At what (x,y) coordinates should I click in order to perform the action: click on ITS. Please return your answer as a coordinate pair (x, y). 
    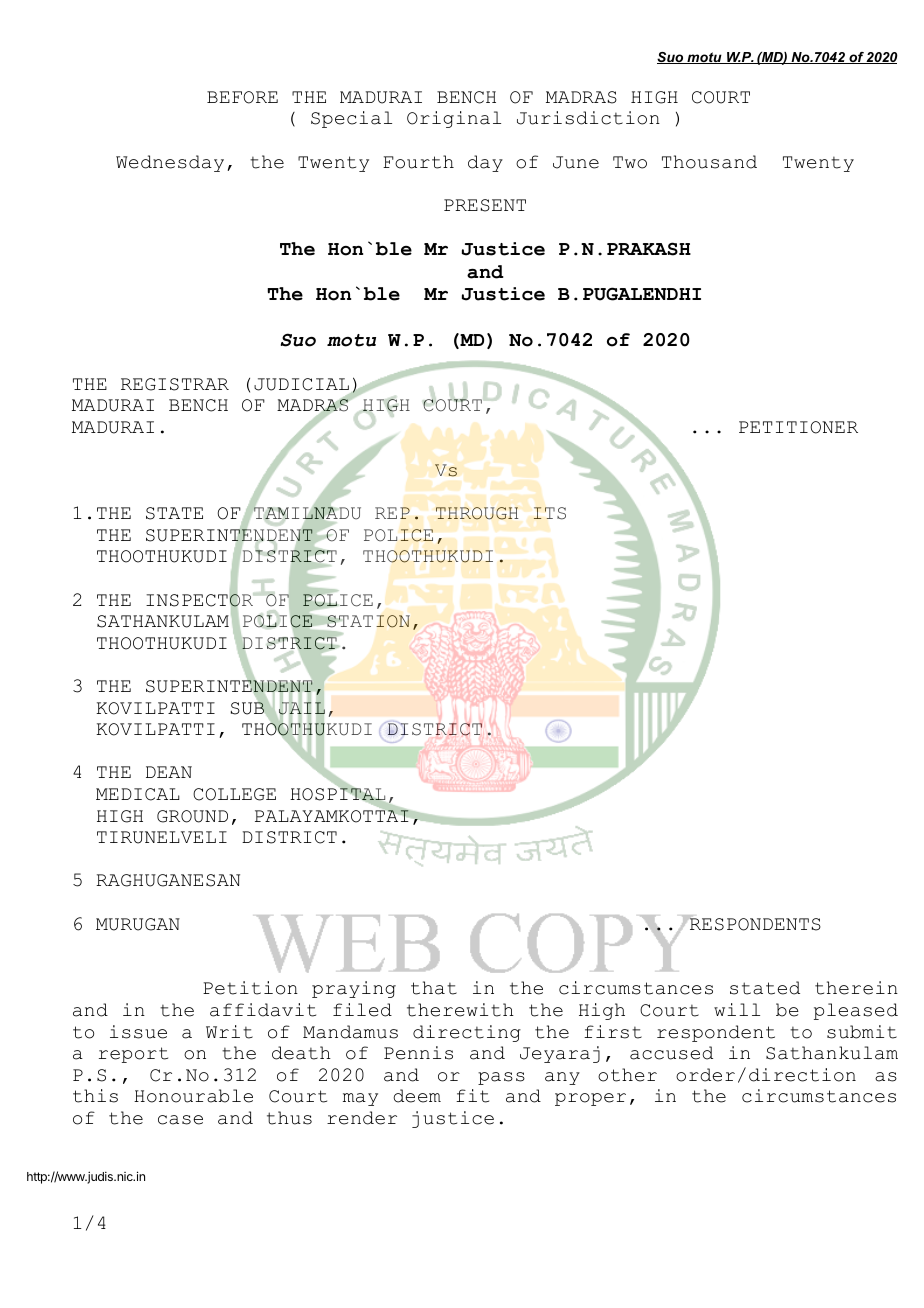
    Looking at the image, I should click on (550, 513).
